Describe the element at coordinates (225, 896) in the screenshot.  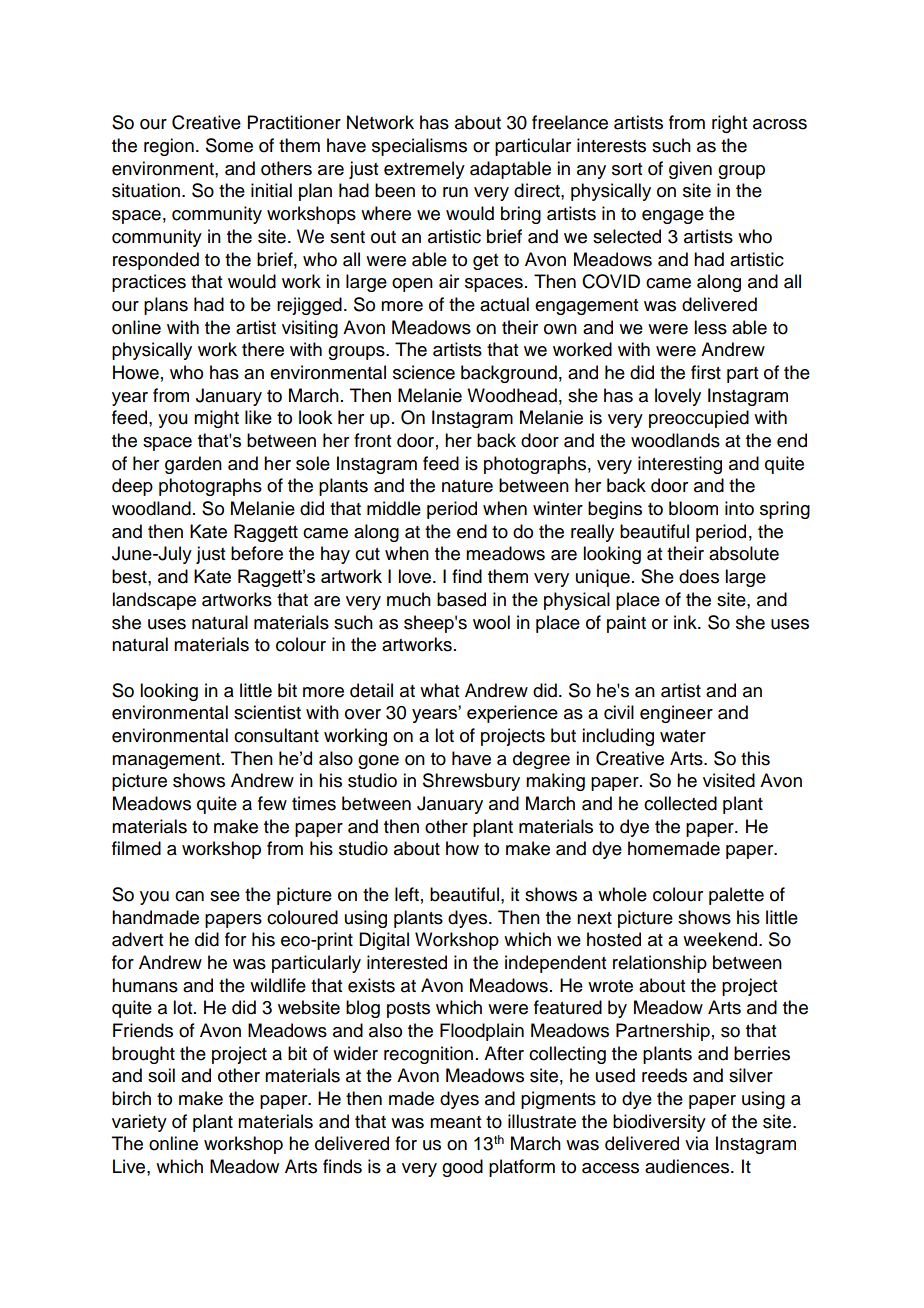
I see `see` at that location.
